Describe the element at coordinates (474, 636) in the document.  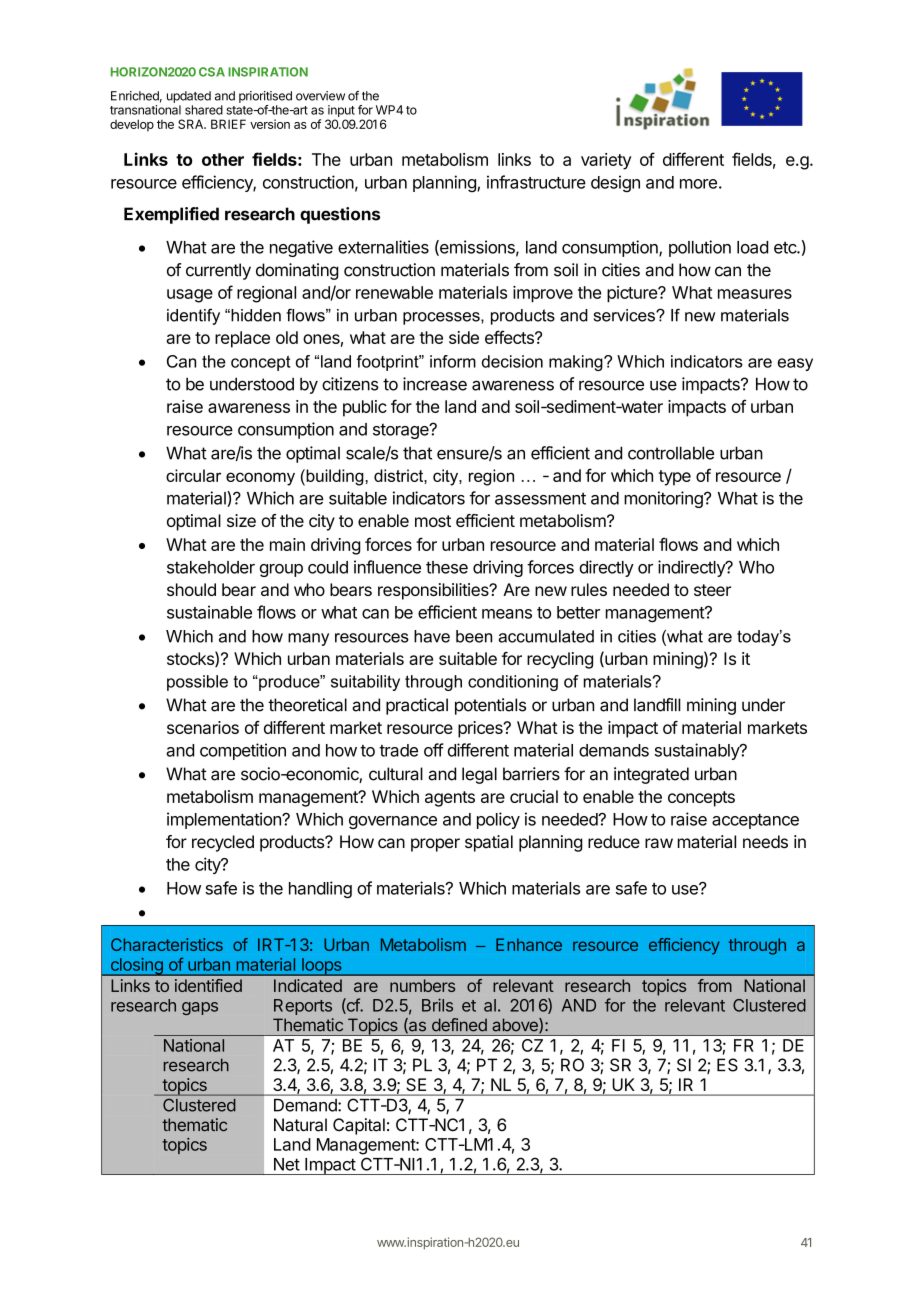
I see `been` at that location.
